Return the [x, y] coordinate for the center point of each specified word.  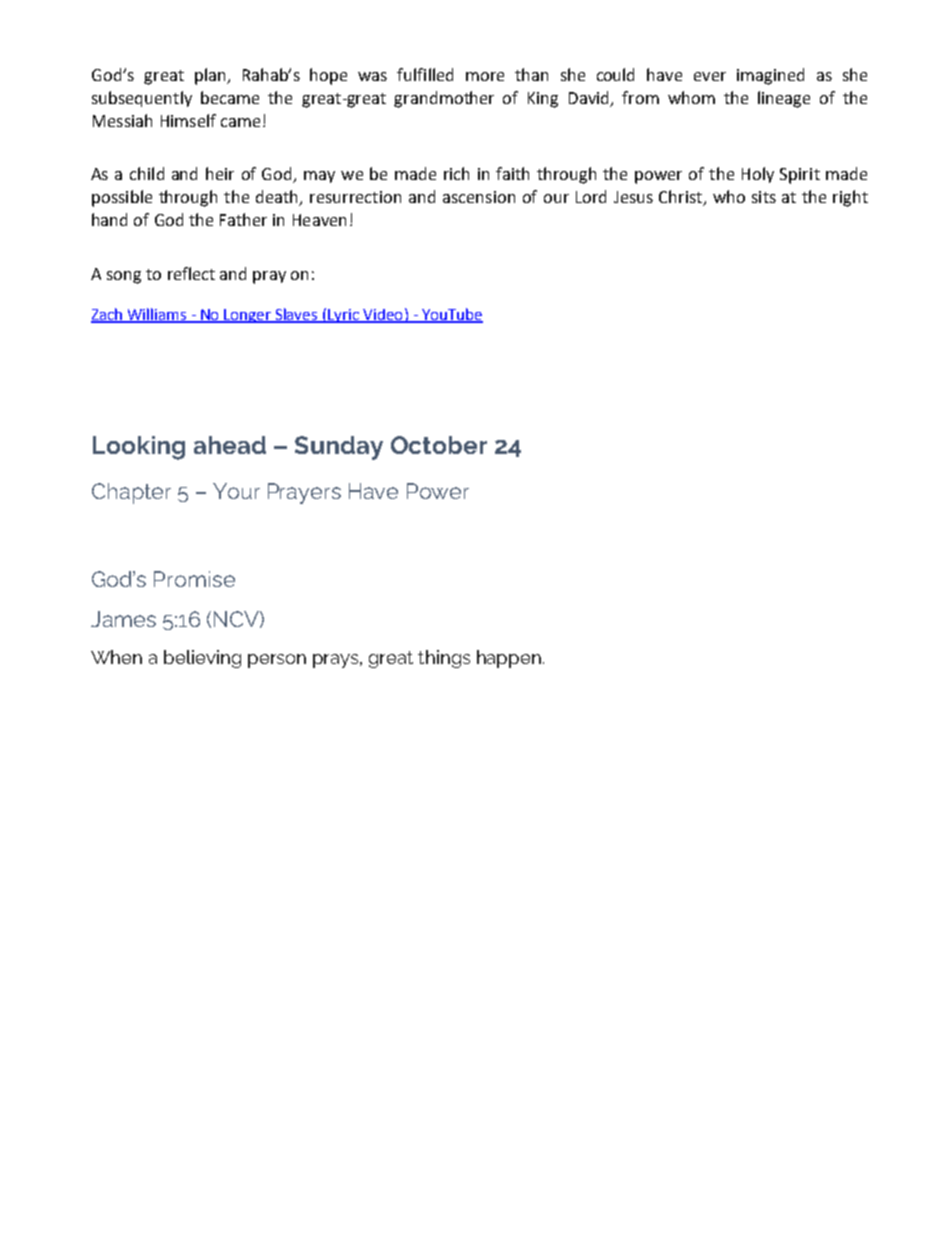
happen [509, 659]
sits [764, 197]
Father [243, 219]
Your [236, 491]
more [485, 76]
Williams [157, 315]
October [439, 445]
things [444, 659]
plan [211, 76]
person [277, 661]
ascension [479, 197]
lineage [784, 99]
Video [383, 315]
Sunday [339, 448]
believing [202, 659]
